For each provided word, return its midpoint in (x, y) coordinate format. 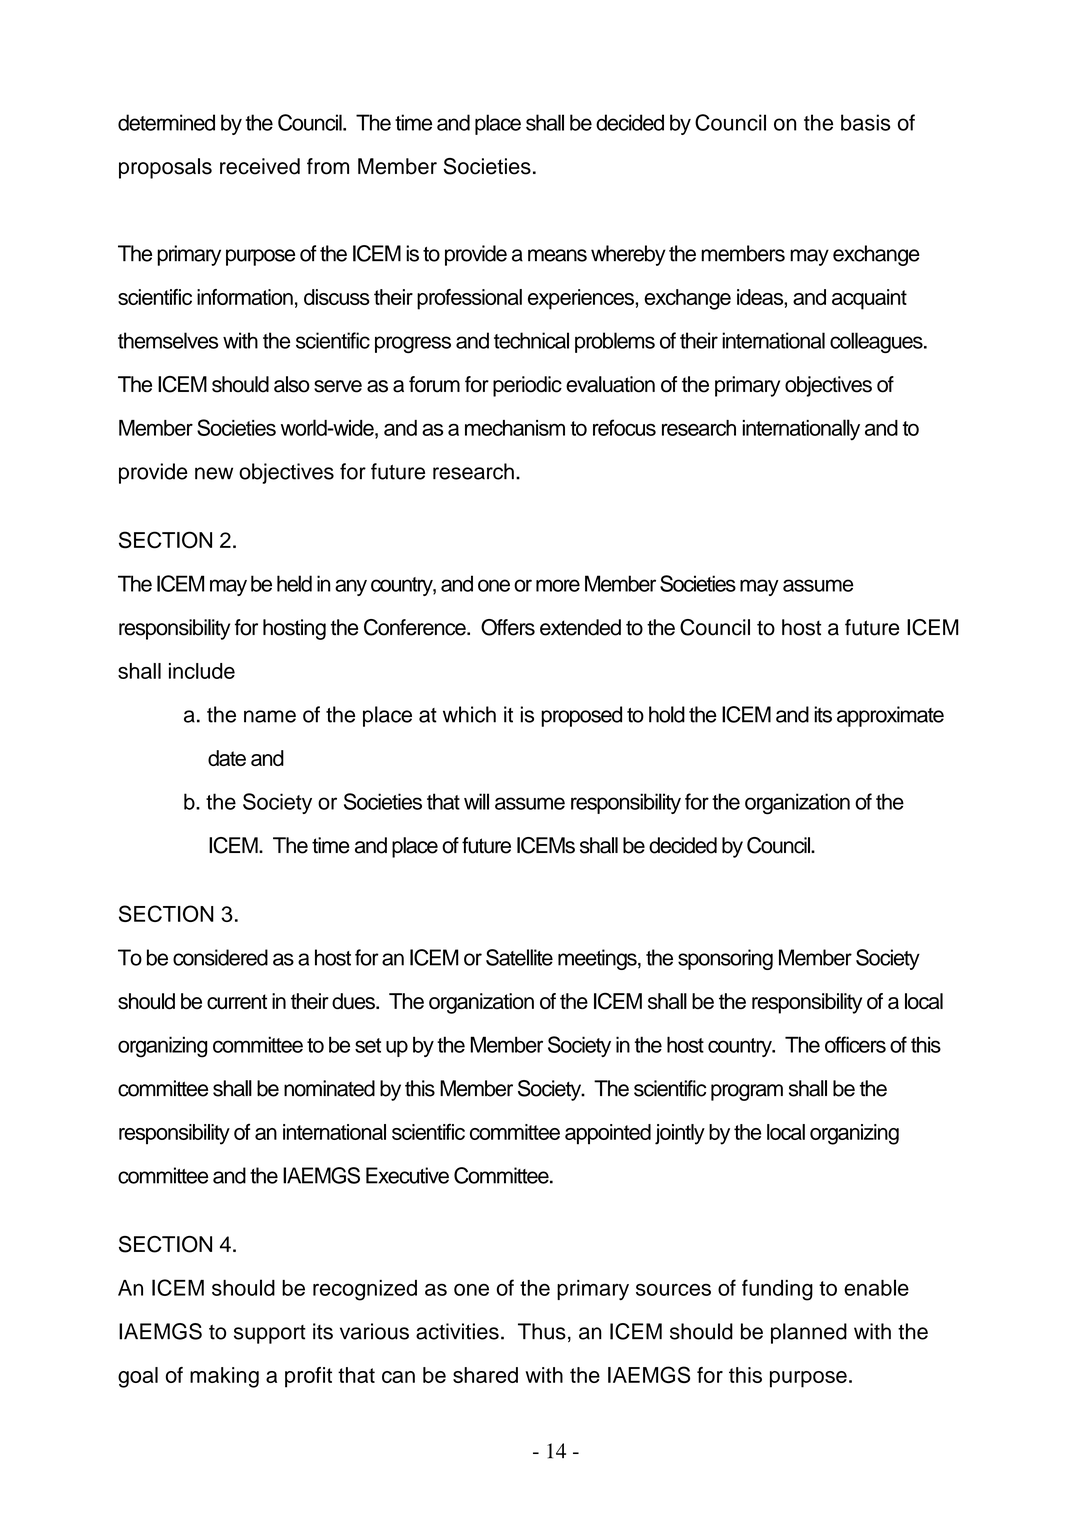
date (227, 758)
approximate (890, 716)
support (270, 1334)
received (260, 166)
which (469, 714)
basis (866, 122)
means (557, 255)
